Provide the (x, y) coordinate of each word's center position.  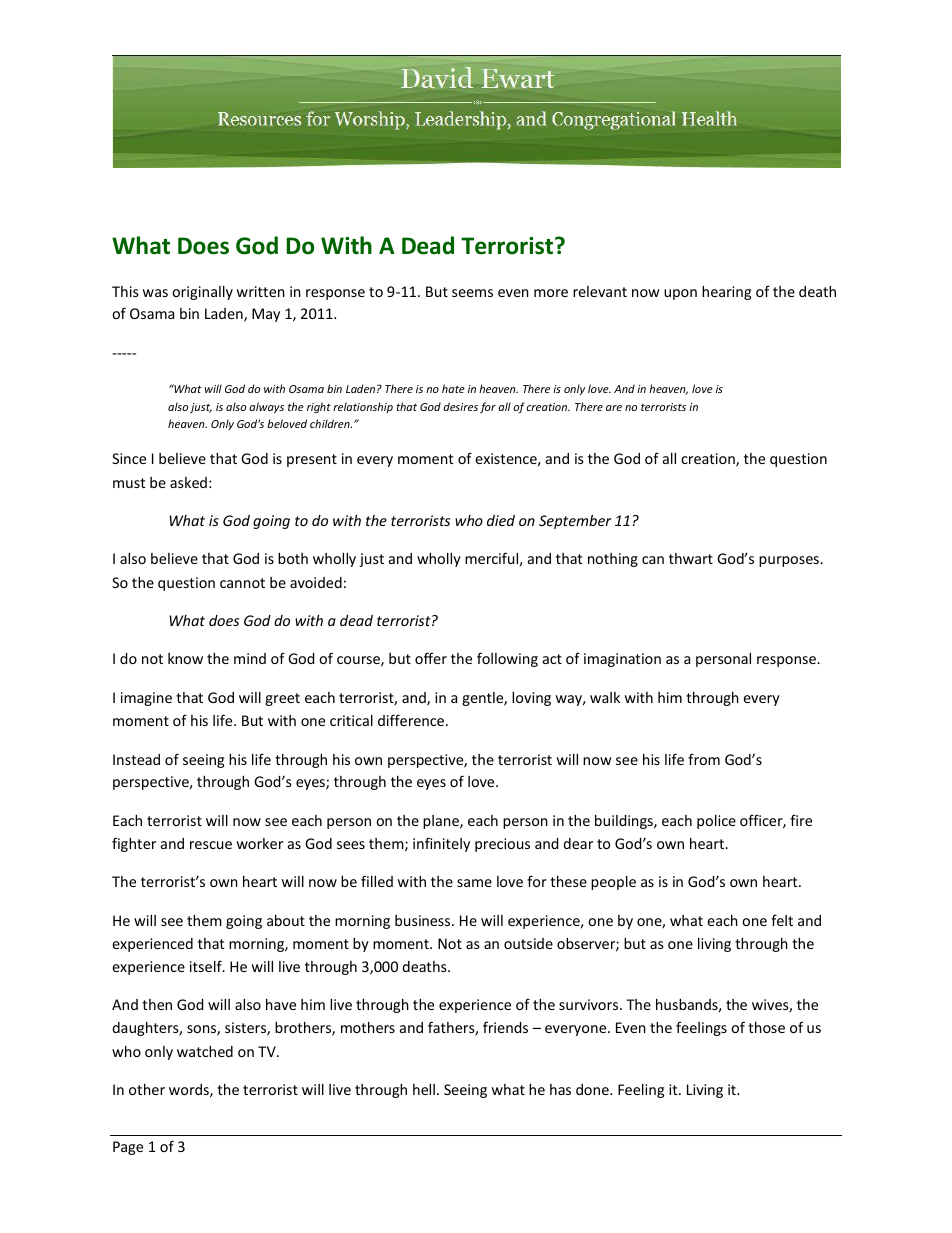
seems (472, 293)
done (593, 1089)
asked (188, 482)
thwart (691, 558)
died (501, 520)
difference (412, 720)
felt (782, 920)
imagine (146, 699)
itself (207, 966)
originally (202, 292)
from (704, 759)
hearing (726, 292)
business (424, 920)
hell (424, 1089)
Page (128, 1148)
